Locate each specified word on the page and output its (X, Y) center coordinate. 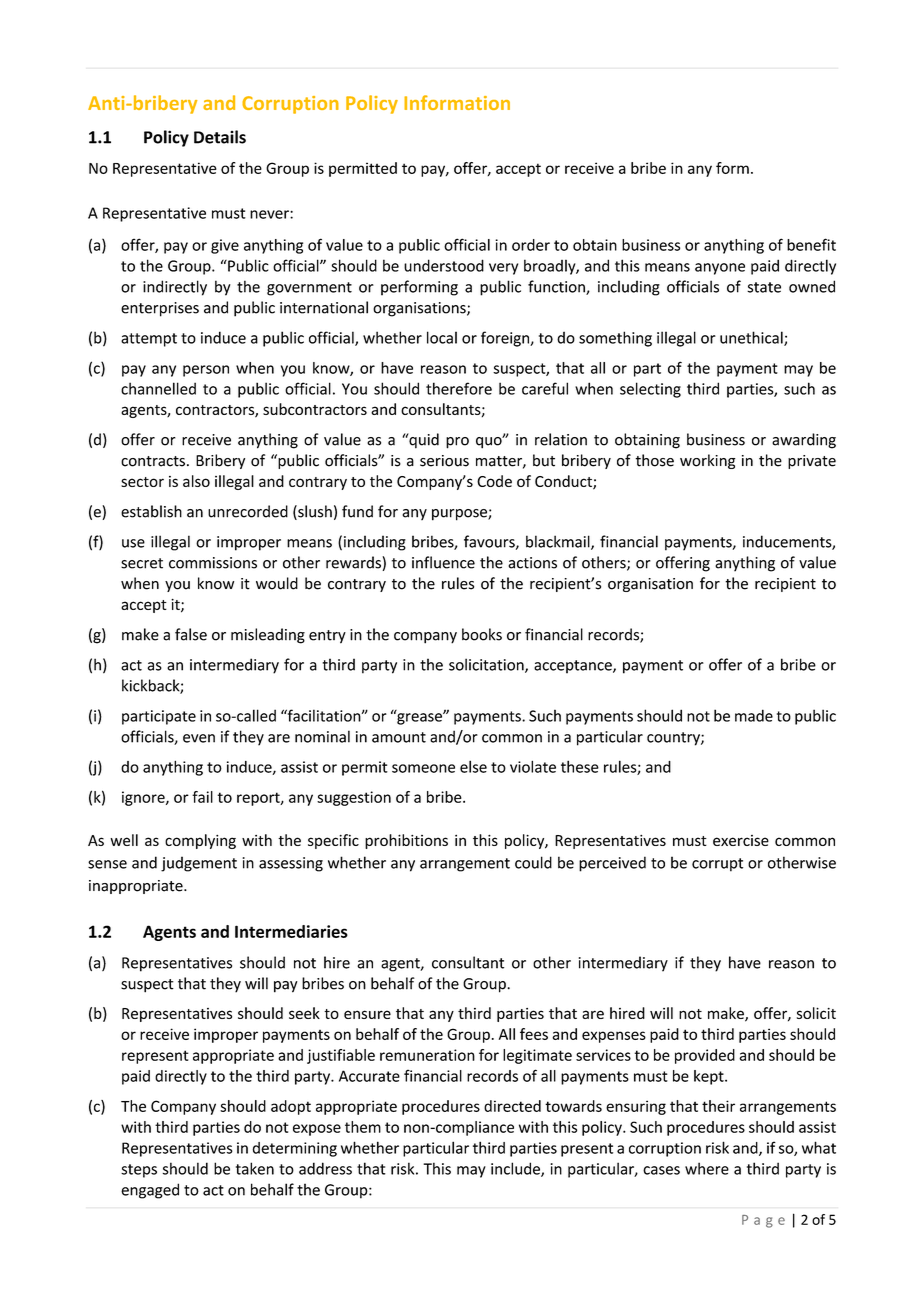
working (708, 461)
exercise (741, 840)
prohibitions (406, 841)
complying (200, 841)
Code (494, 481)
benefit (811, 244)
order (531, 245)
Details (220, 137)
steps (139, 1171)
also (196, 481)
